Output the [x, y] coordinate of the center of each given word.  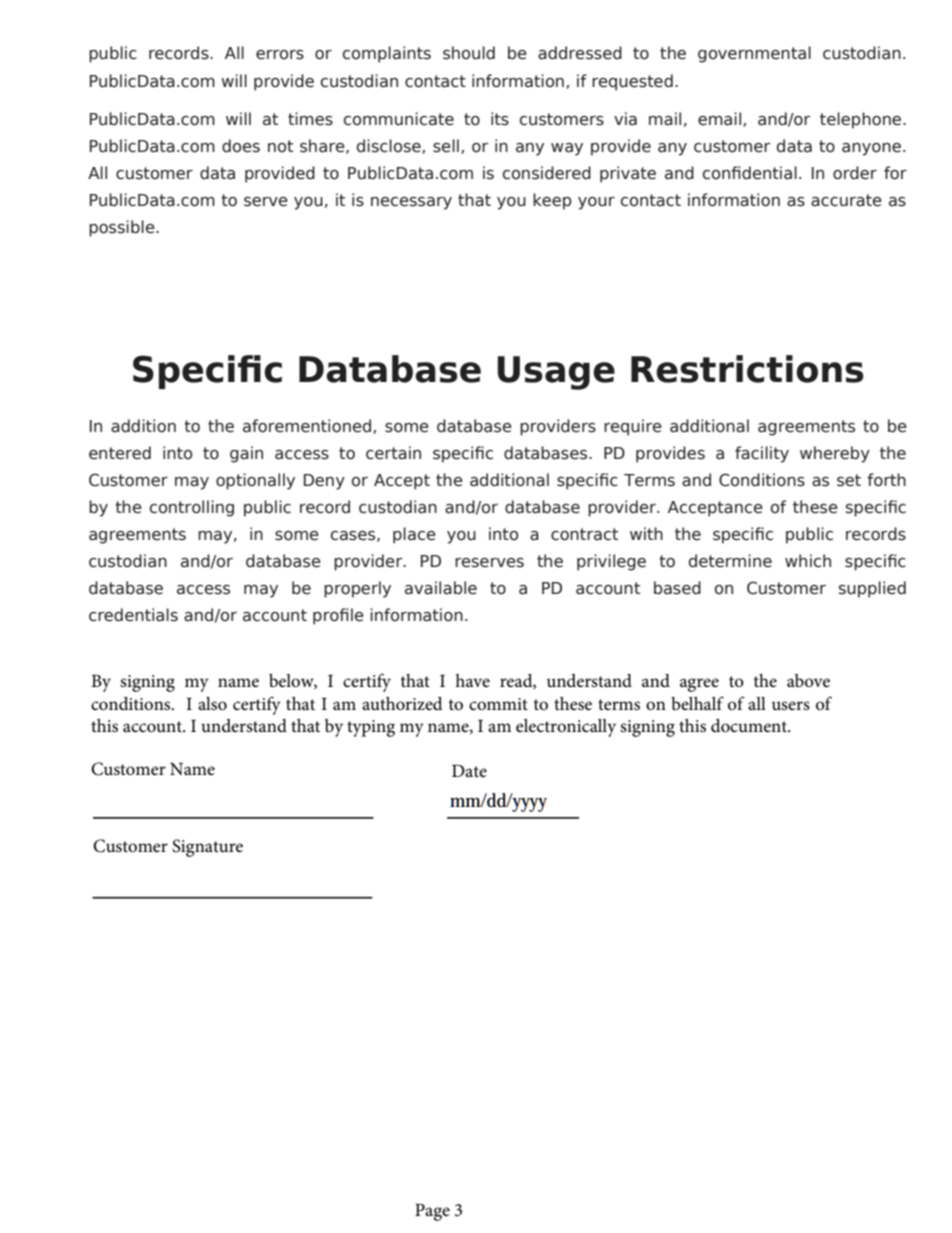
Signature [207, 848]
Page [432, 1212]
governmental [754, 54]
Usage [556, 373]
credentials [133, 615]
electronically [566, 728]
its [500, 119]
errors [280, 55]
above [808, 681]
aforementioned [307, 426]
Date [469, 771]
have [472, 680]
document [750, 726]
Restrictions [747, 369]
